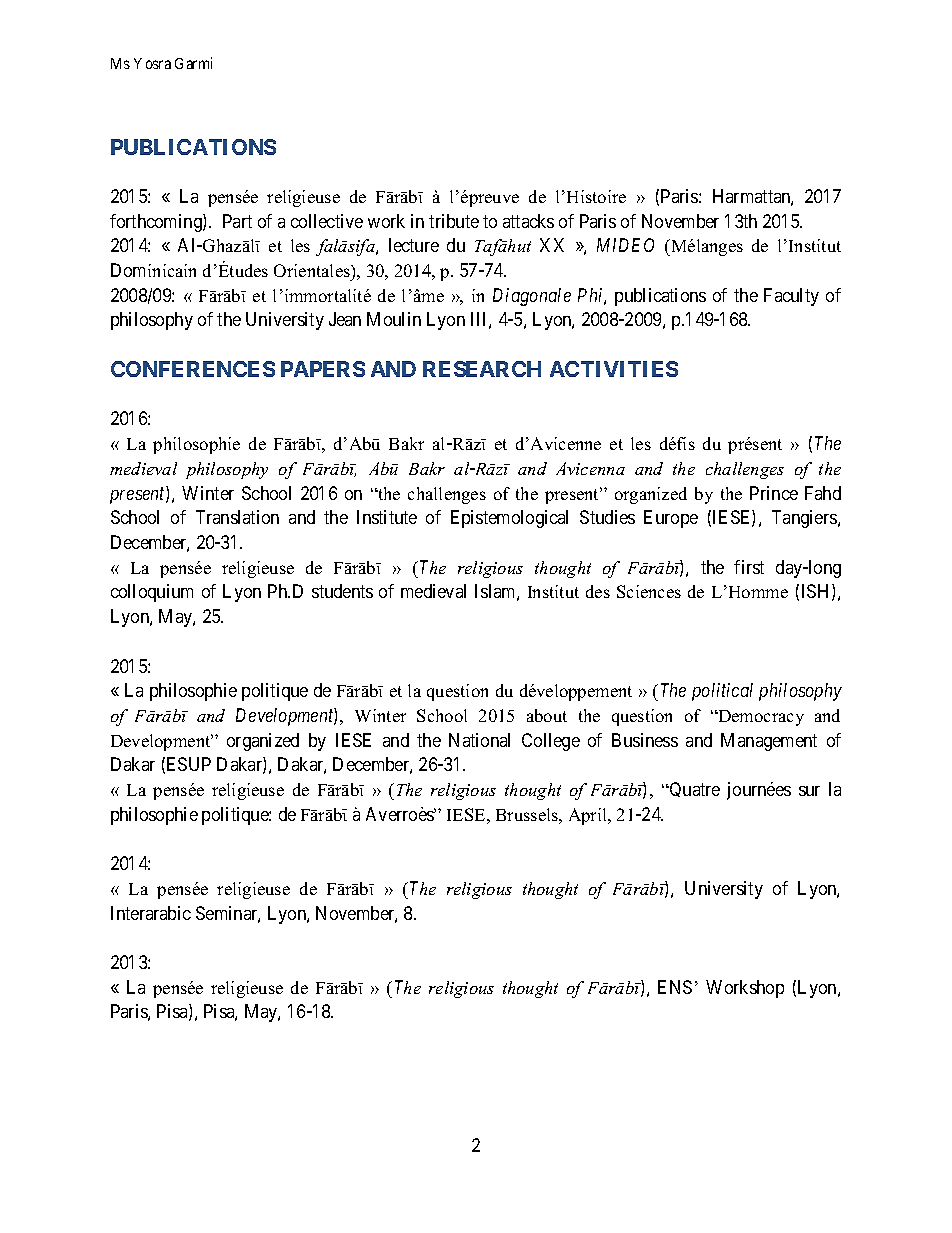 This screenshot has height=1233, width=952. What do you see at coordinates (722, 692) in the screenshot?
I see `political` at bounding box center [722, 692].
